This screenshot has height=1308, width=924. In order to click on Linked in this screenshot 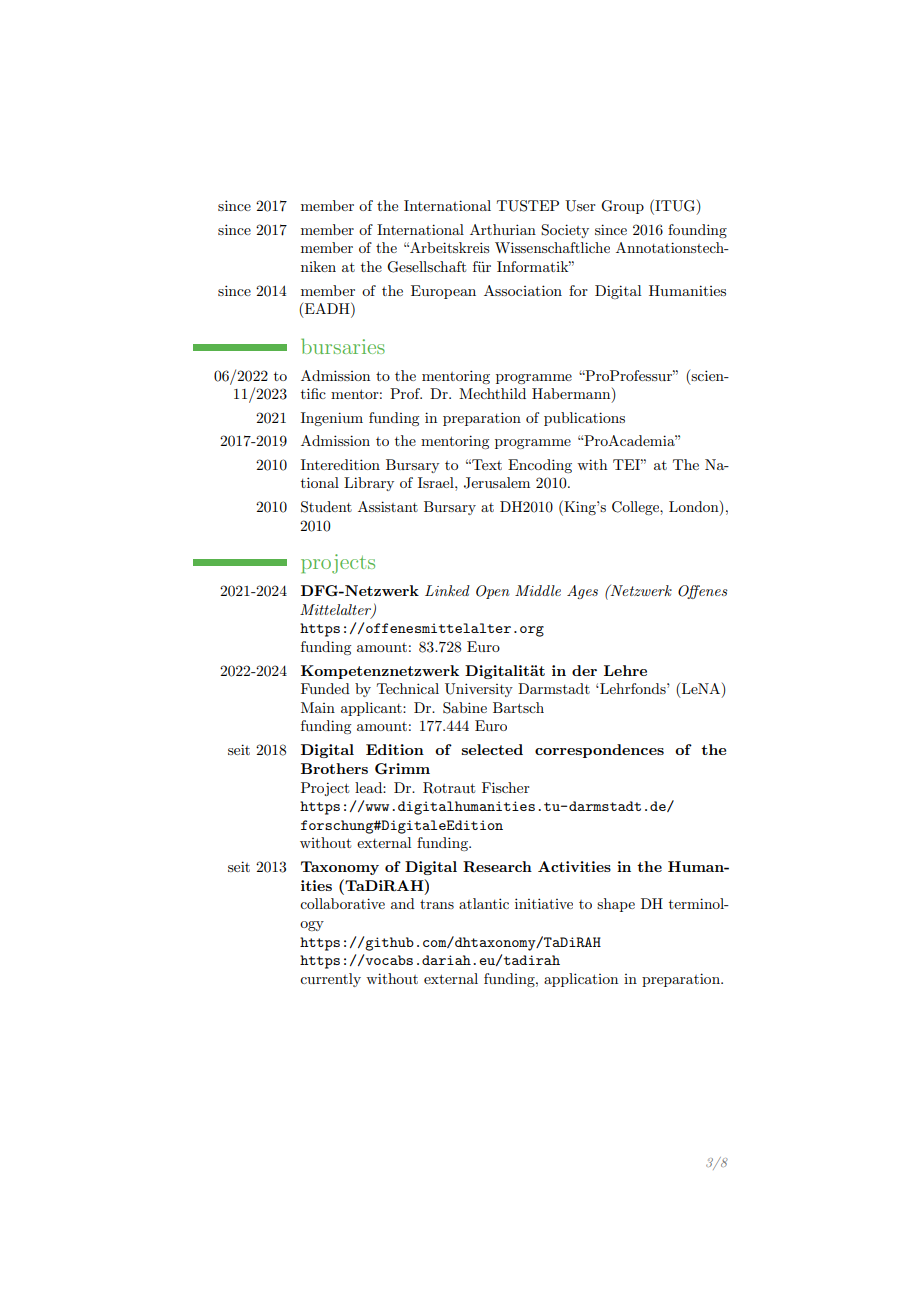, I will do `click(447, 590)`.
